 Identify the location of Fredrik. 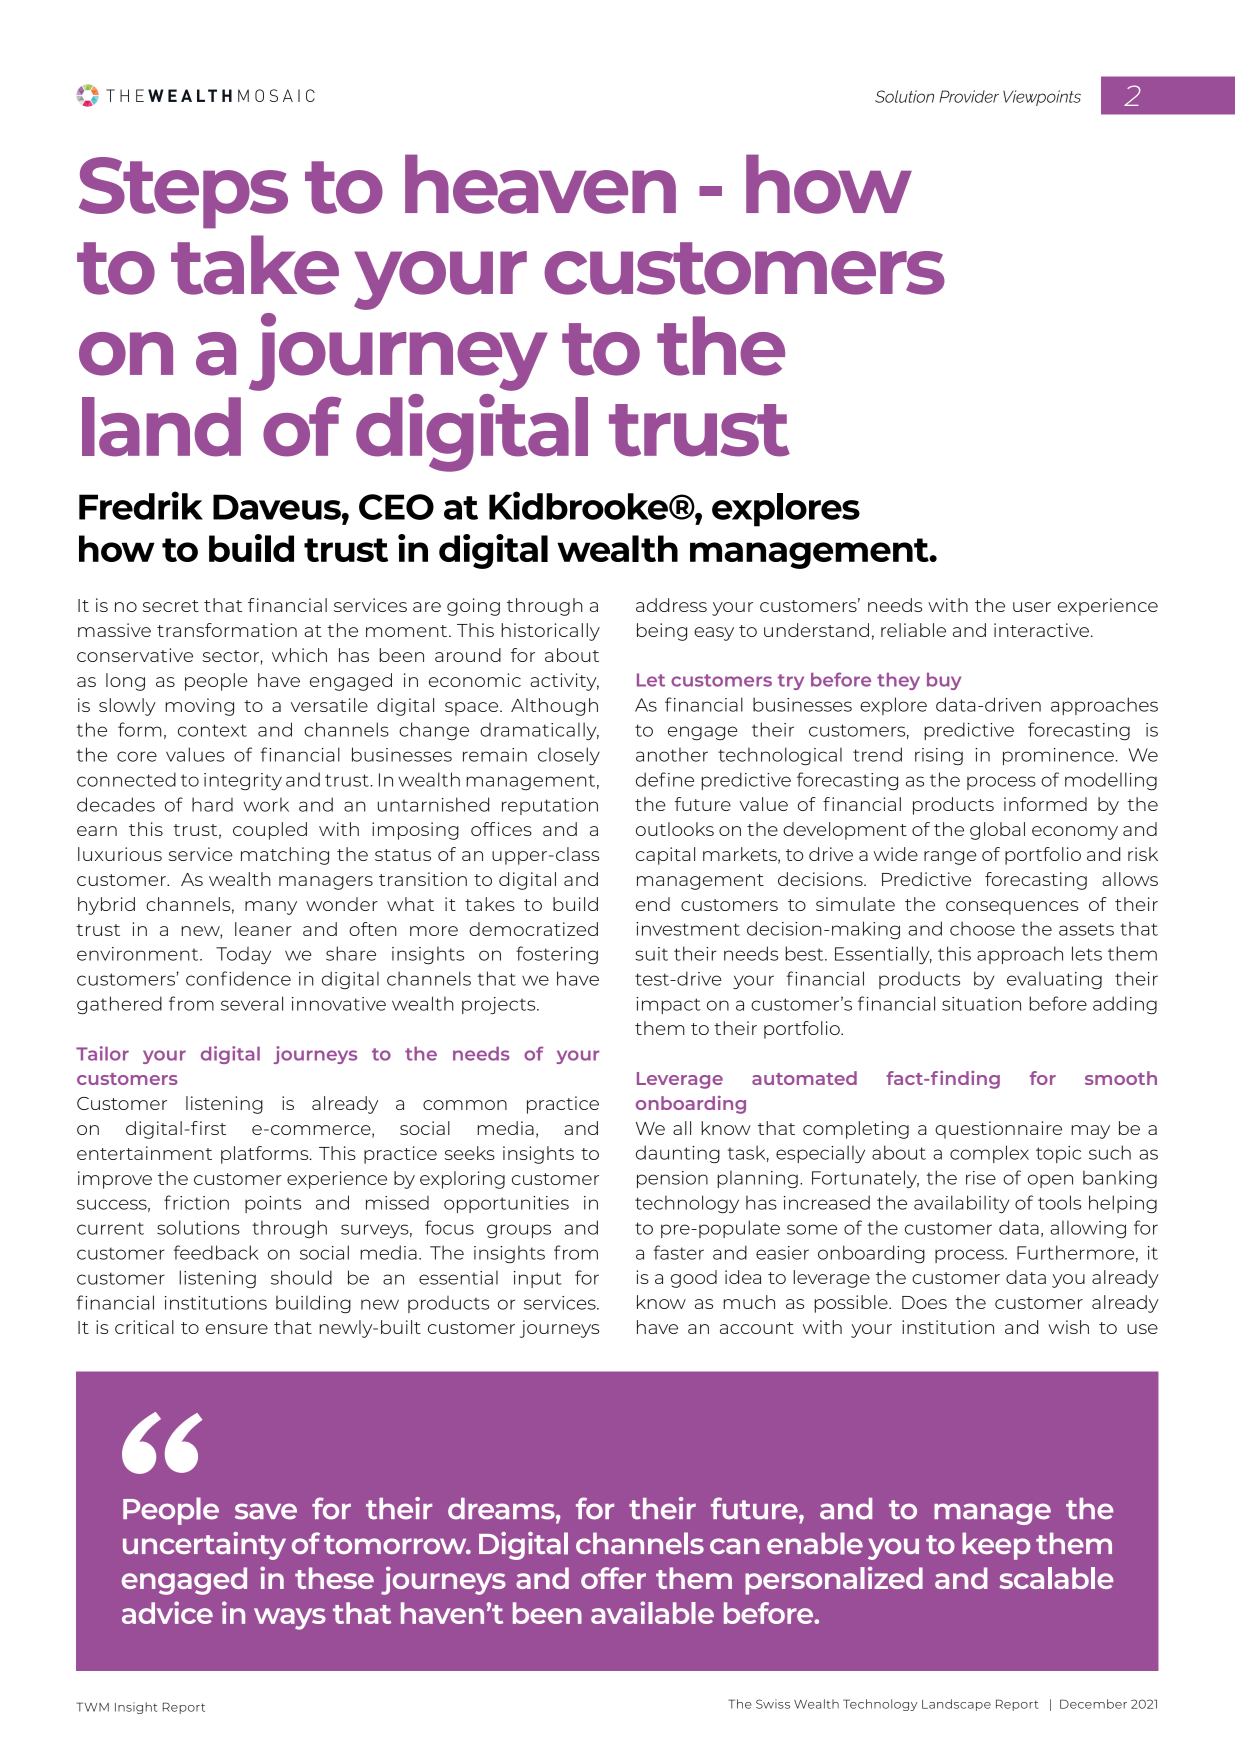
(141, 505).
